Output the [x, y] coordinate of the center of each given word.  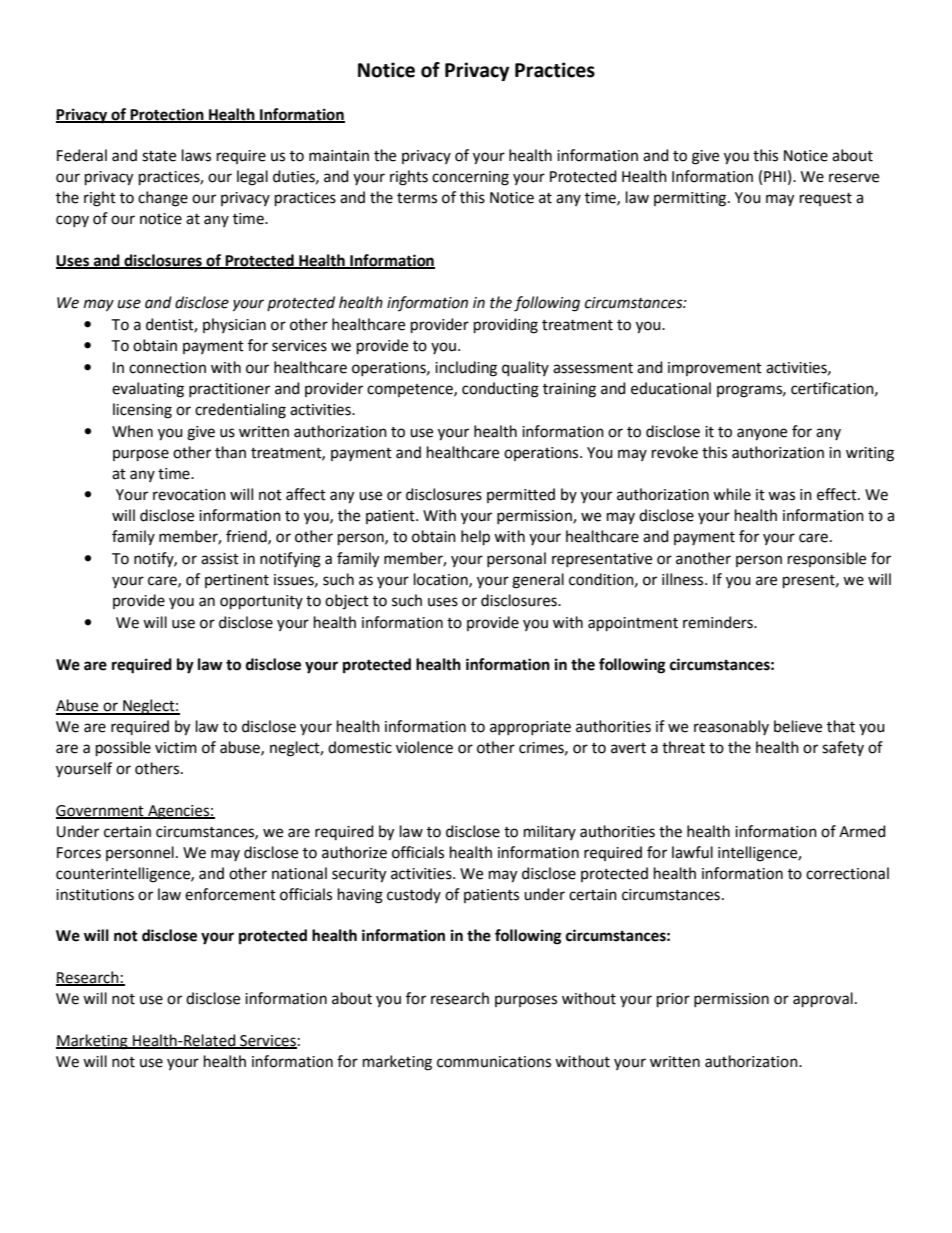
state [159, 156]
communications [494, 1062]
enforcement [230, 894]
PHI [775, 176]
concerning [470, 178]
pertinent [237, 581]
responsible [827, 559]
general [538, 581]
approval [823, 999]
